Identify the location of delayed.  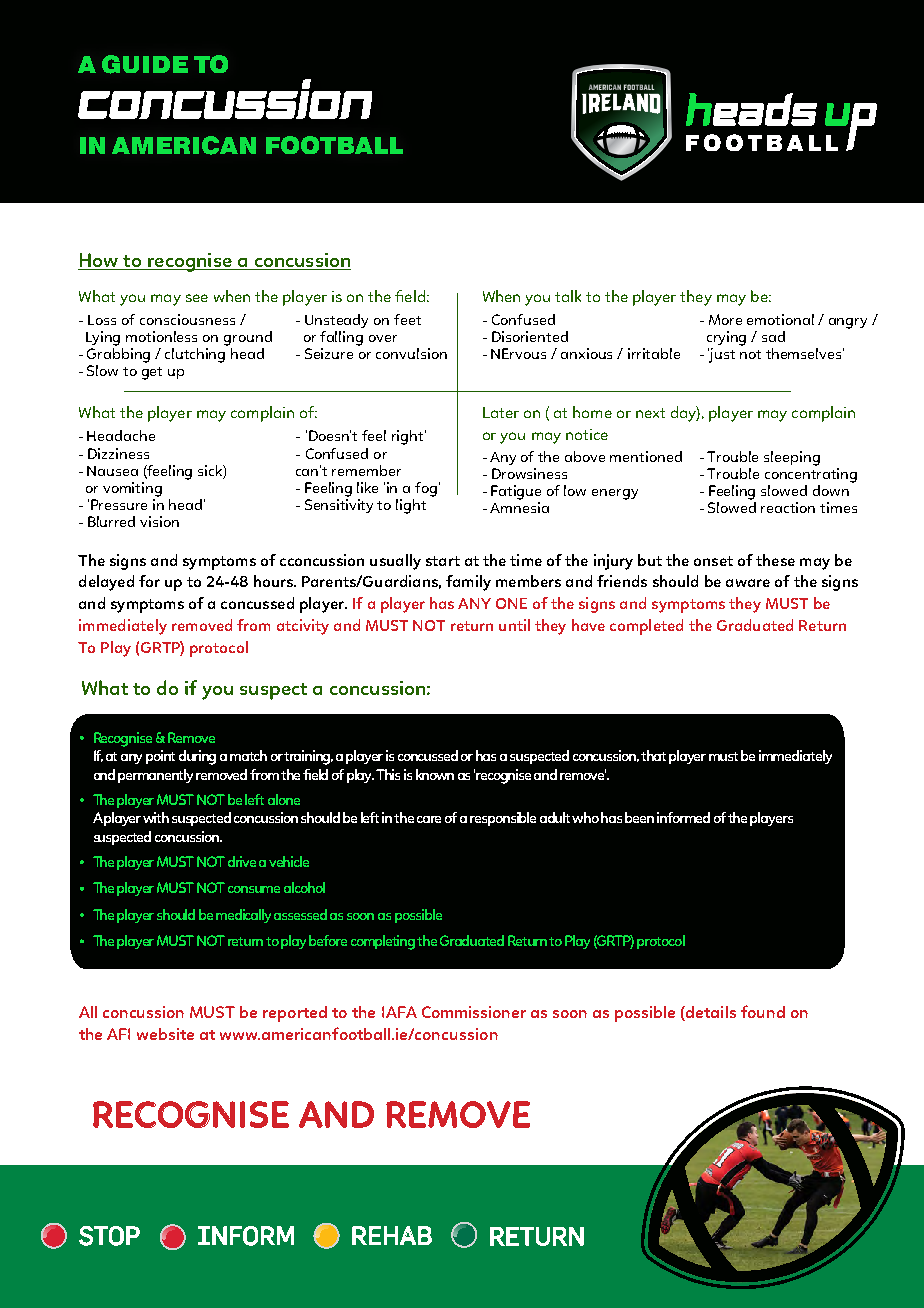
(106, 583).
